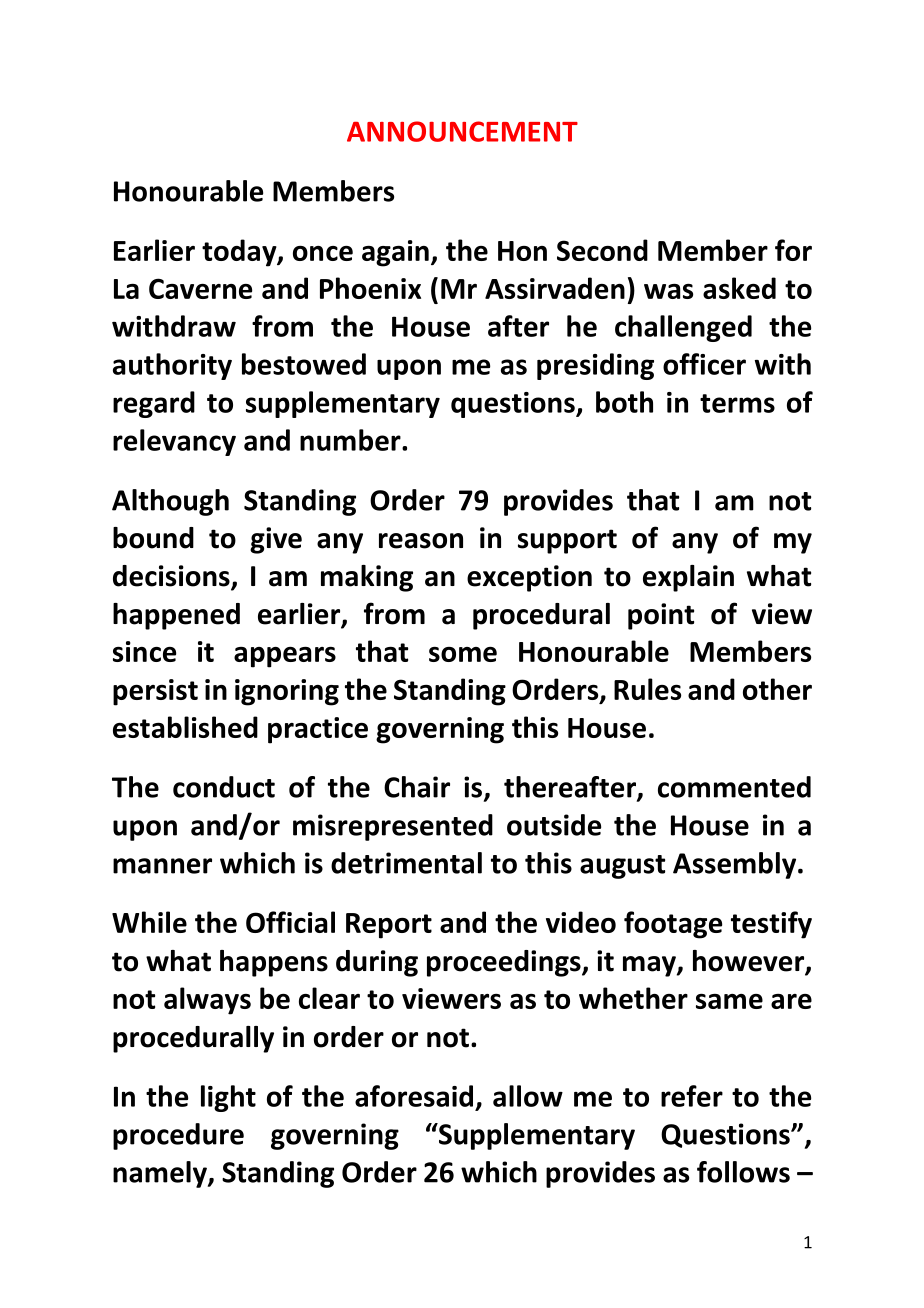 The image size is (924, 1308). What do you see at coordinates (743, 1172) in the screenshot?
I see `follows` at bounding box center [743, 1172].
